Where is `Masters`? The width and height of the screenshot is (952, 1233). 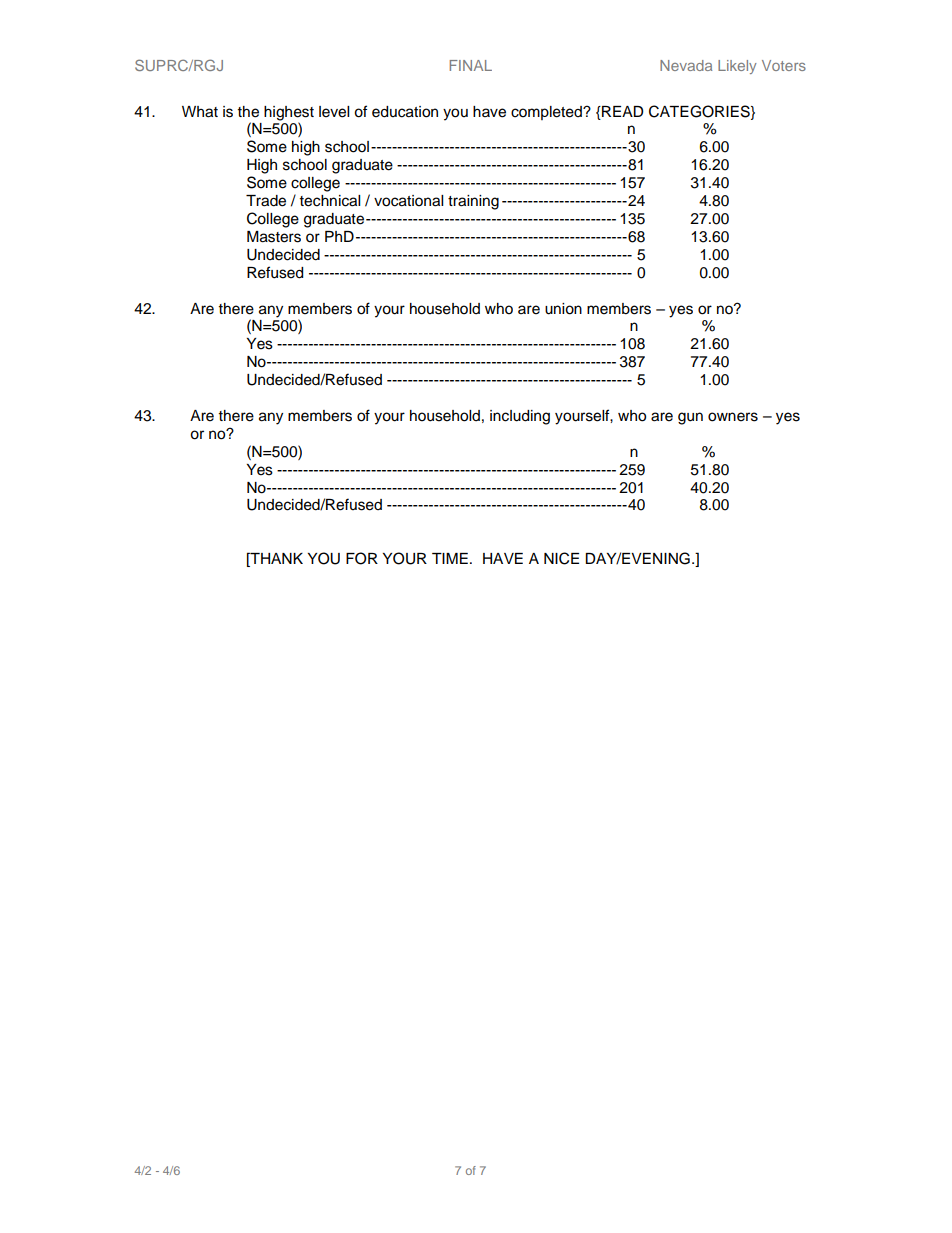 Masters is located at coordinates (274, 237).
